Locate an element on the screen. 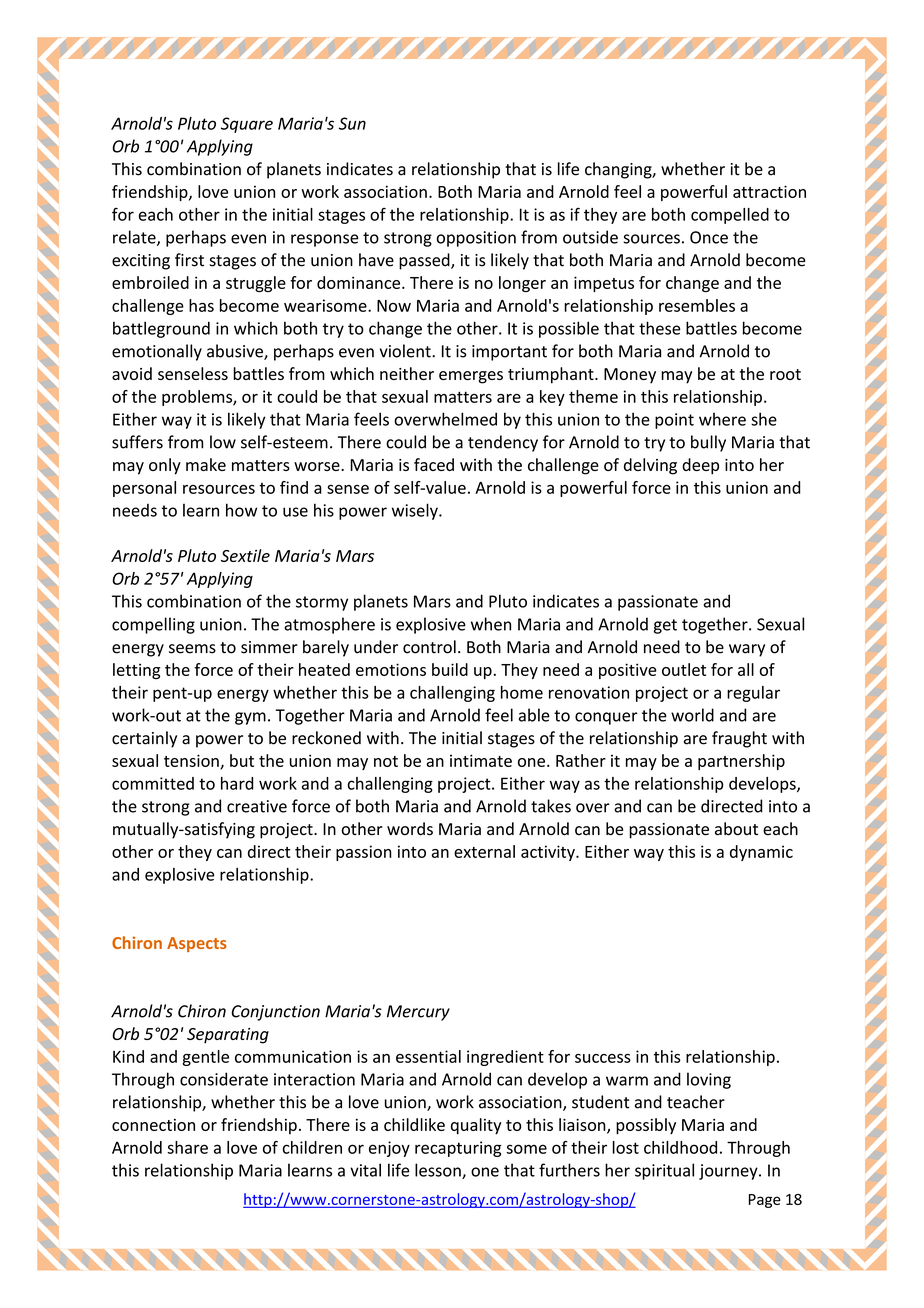 The height and width of the screenshot is (1308, 924). creative is located at coordinates (257, 806).
